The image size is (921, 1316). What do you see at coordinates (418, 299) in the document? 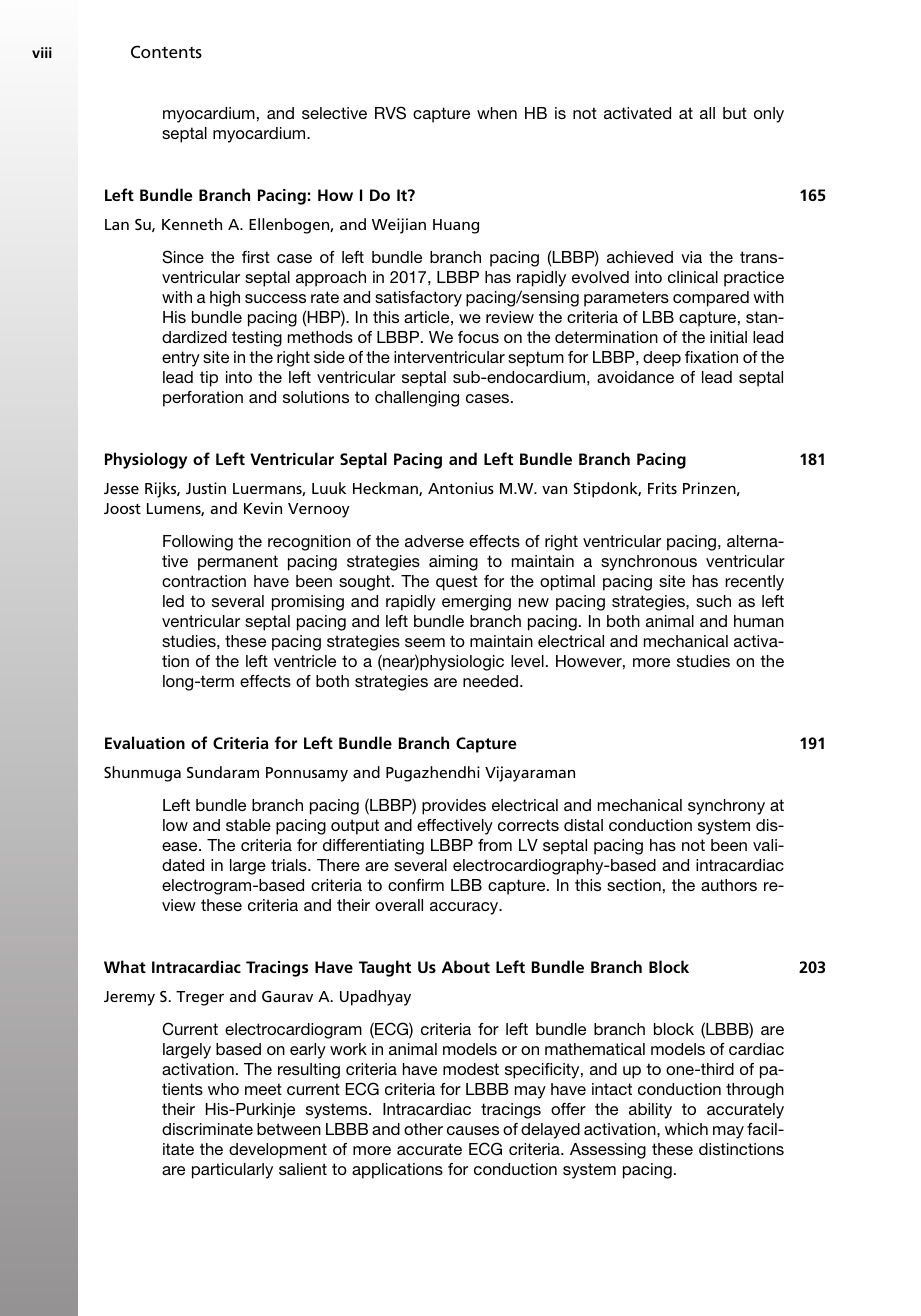
I see `satisfactory` at bounding box center [418, 299].
